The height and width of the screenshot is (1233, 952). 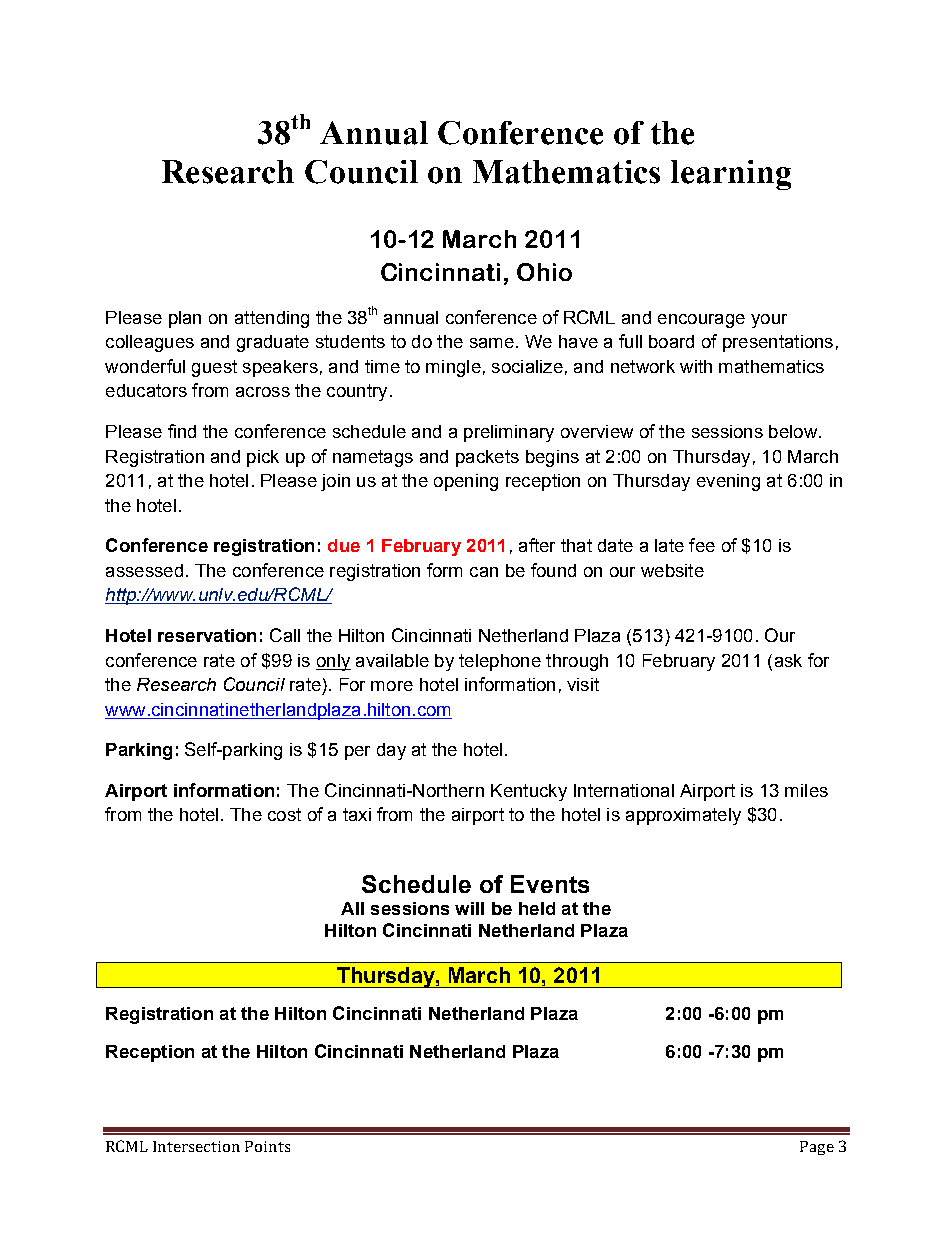 I want to click on plan, so click(x=185, y=319).
